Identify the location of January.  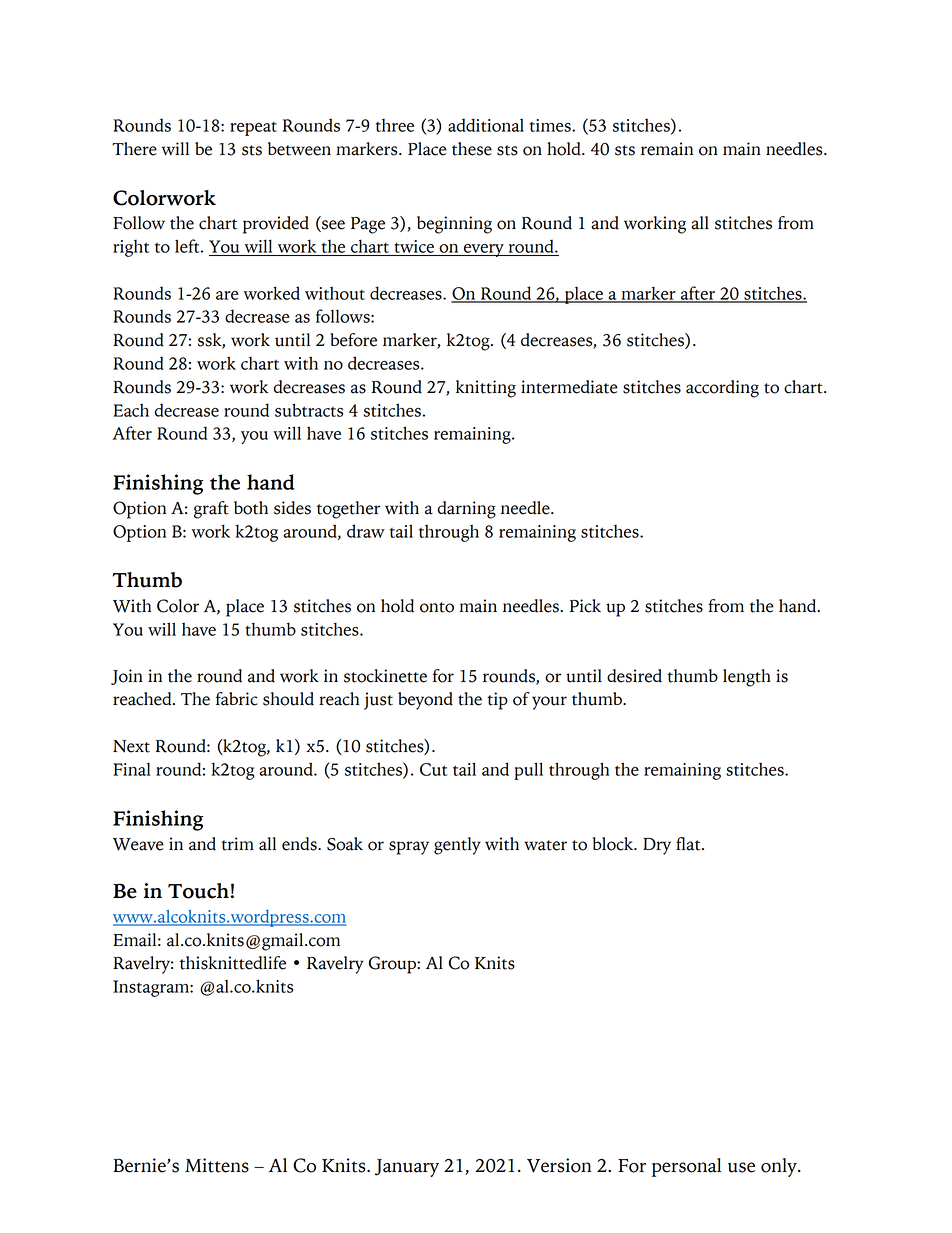
(407, 1168).
